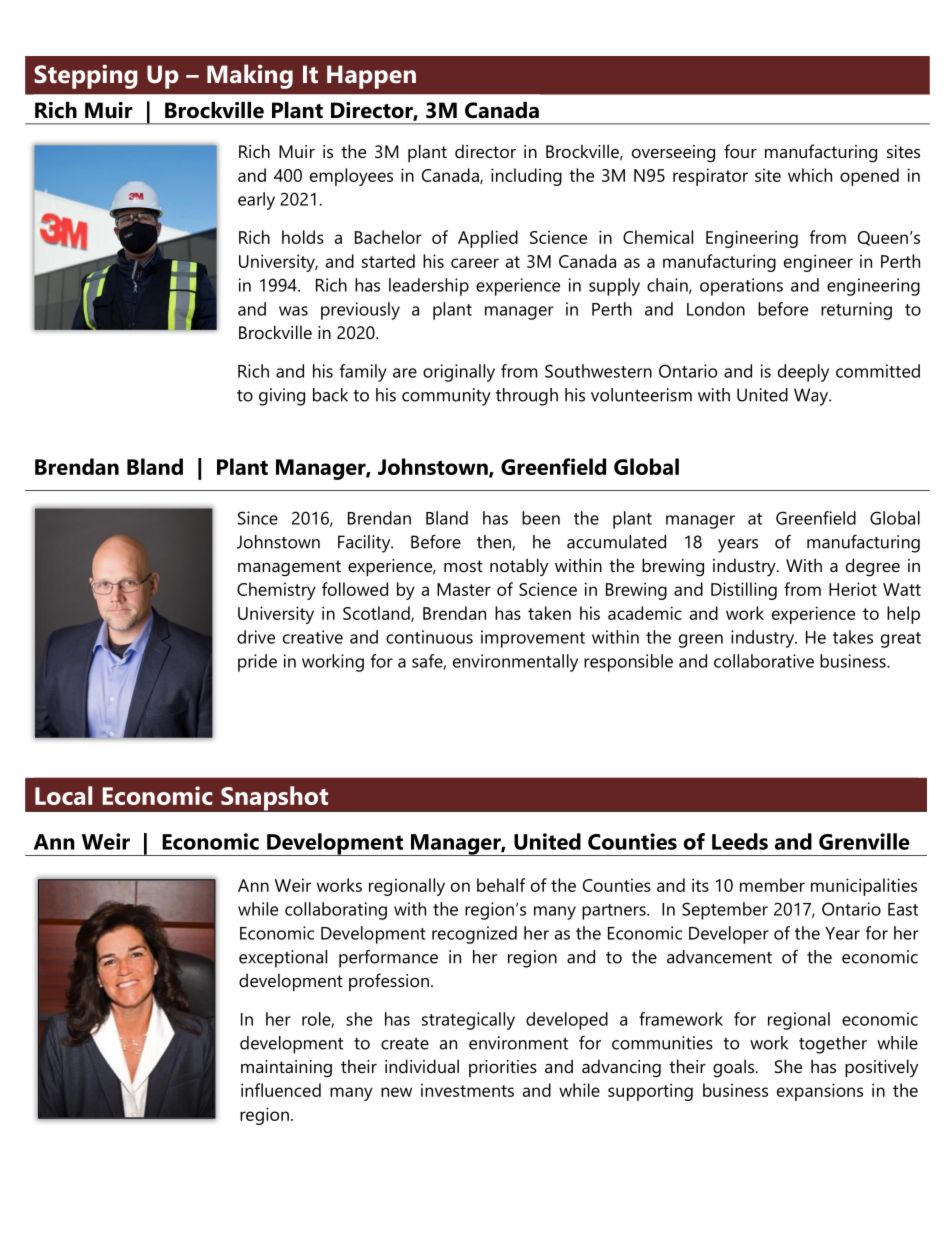 This screenshot has height=1233, width=952. Describe the element at coordinates (63, 795) in the screenshot. I see `Local` at that location.
